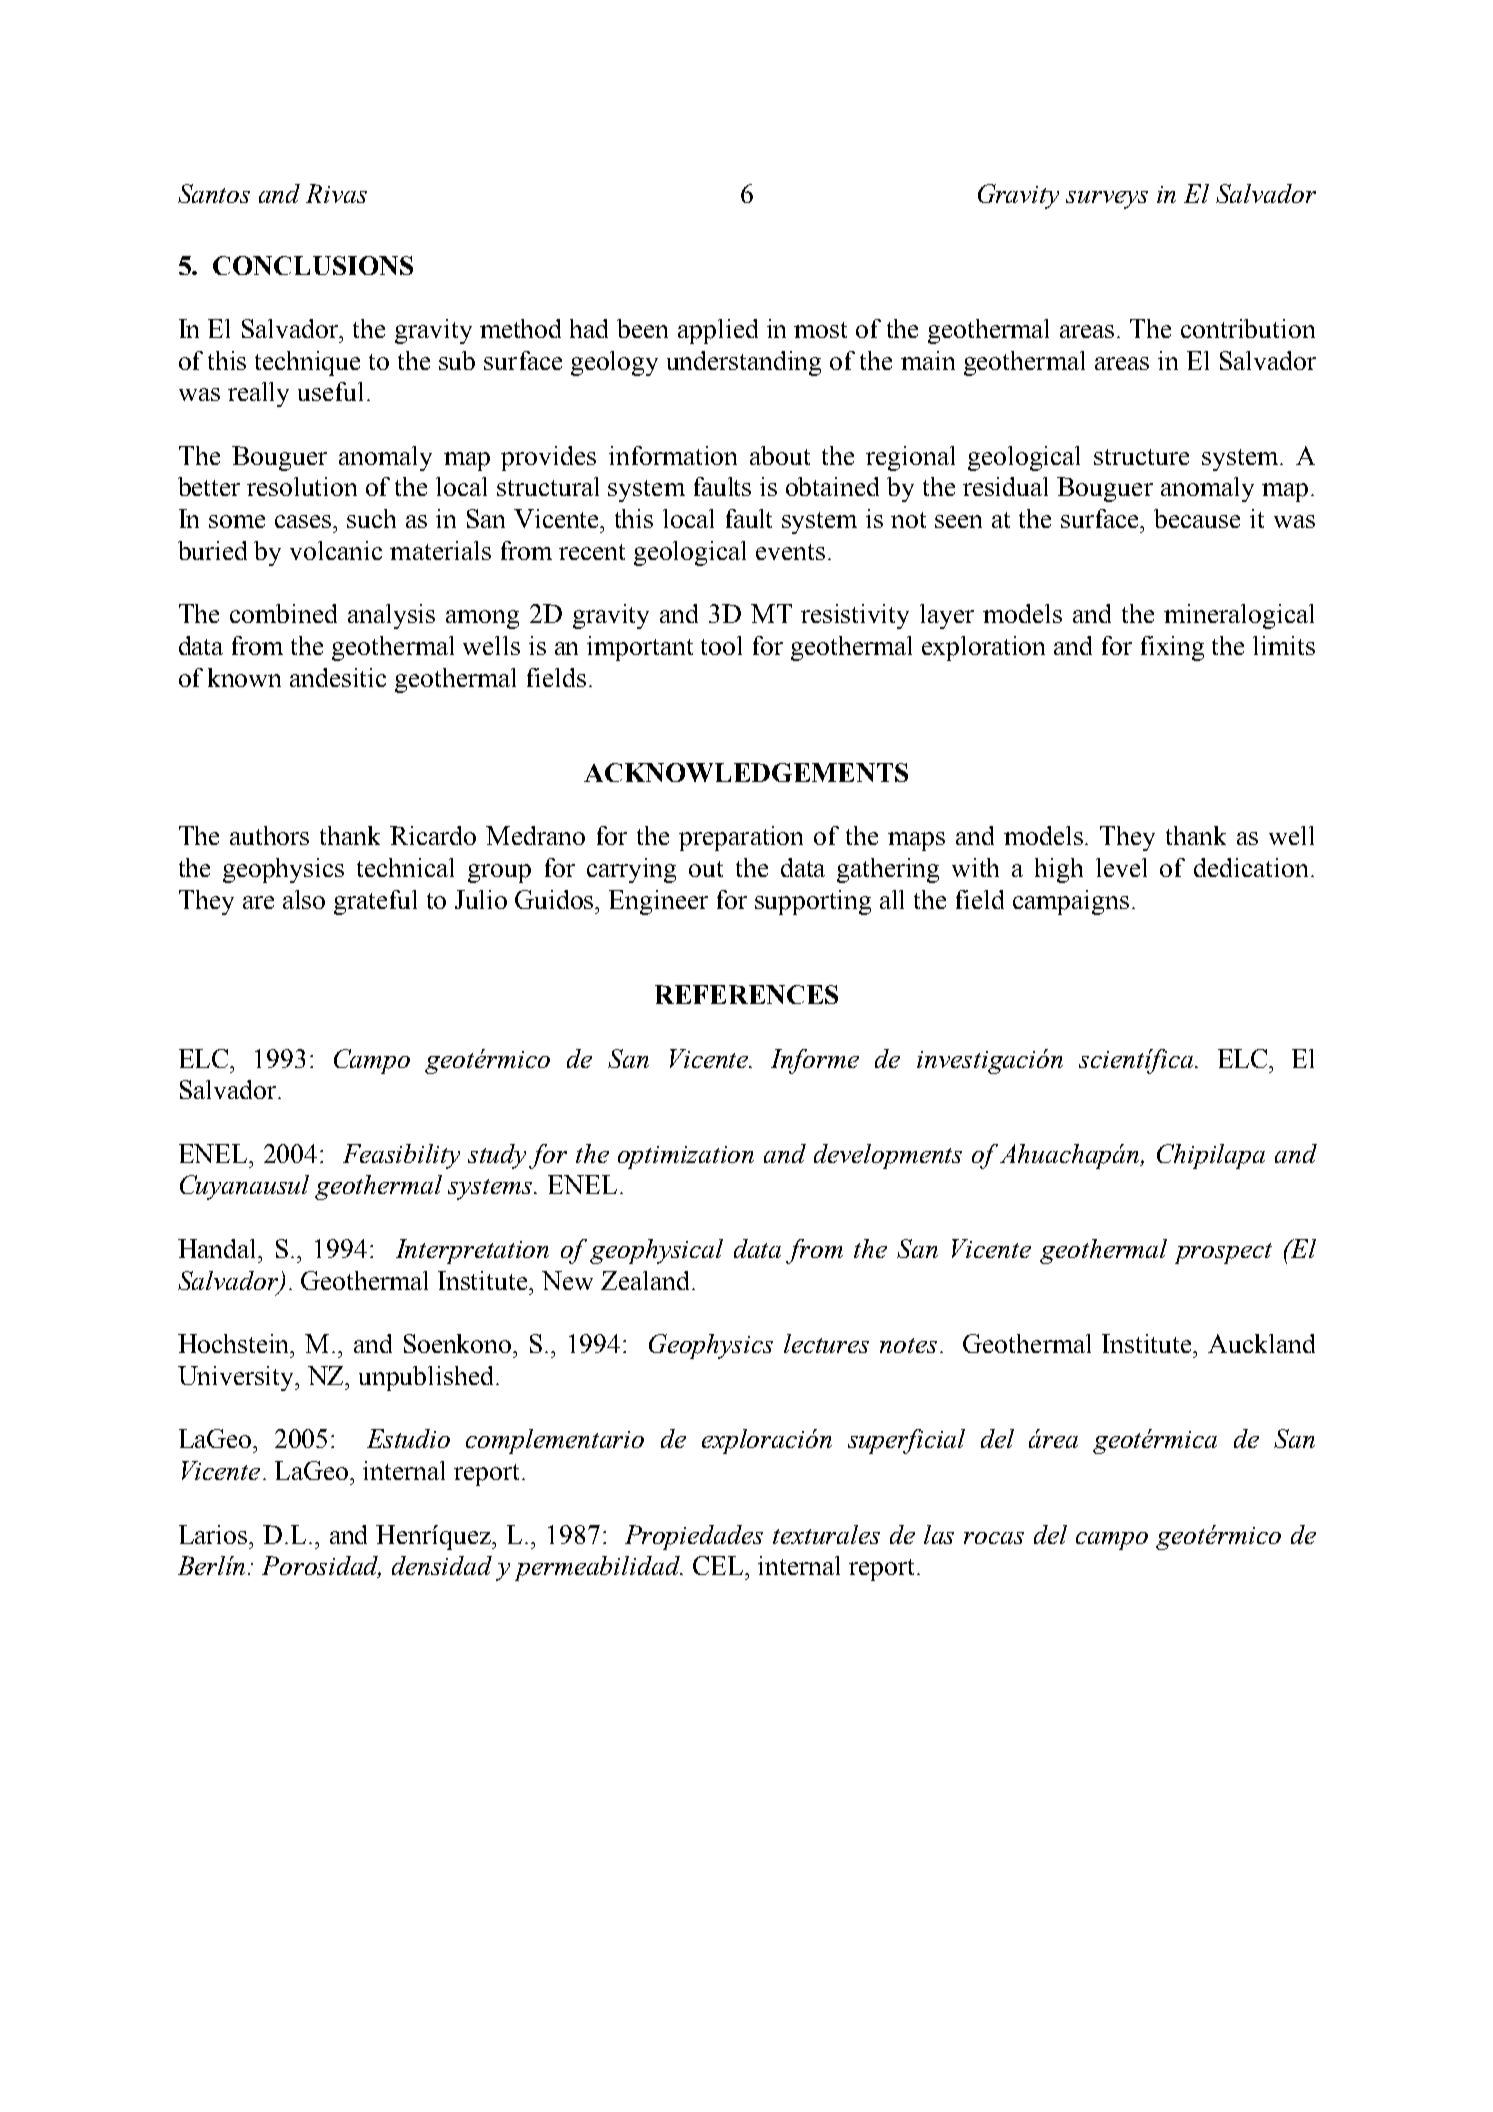  Describe the element at coordinates (313, 265) in the image. I see `CONCLUSIONS` at that location.
